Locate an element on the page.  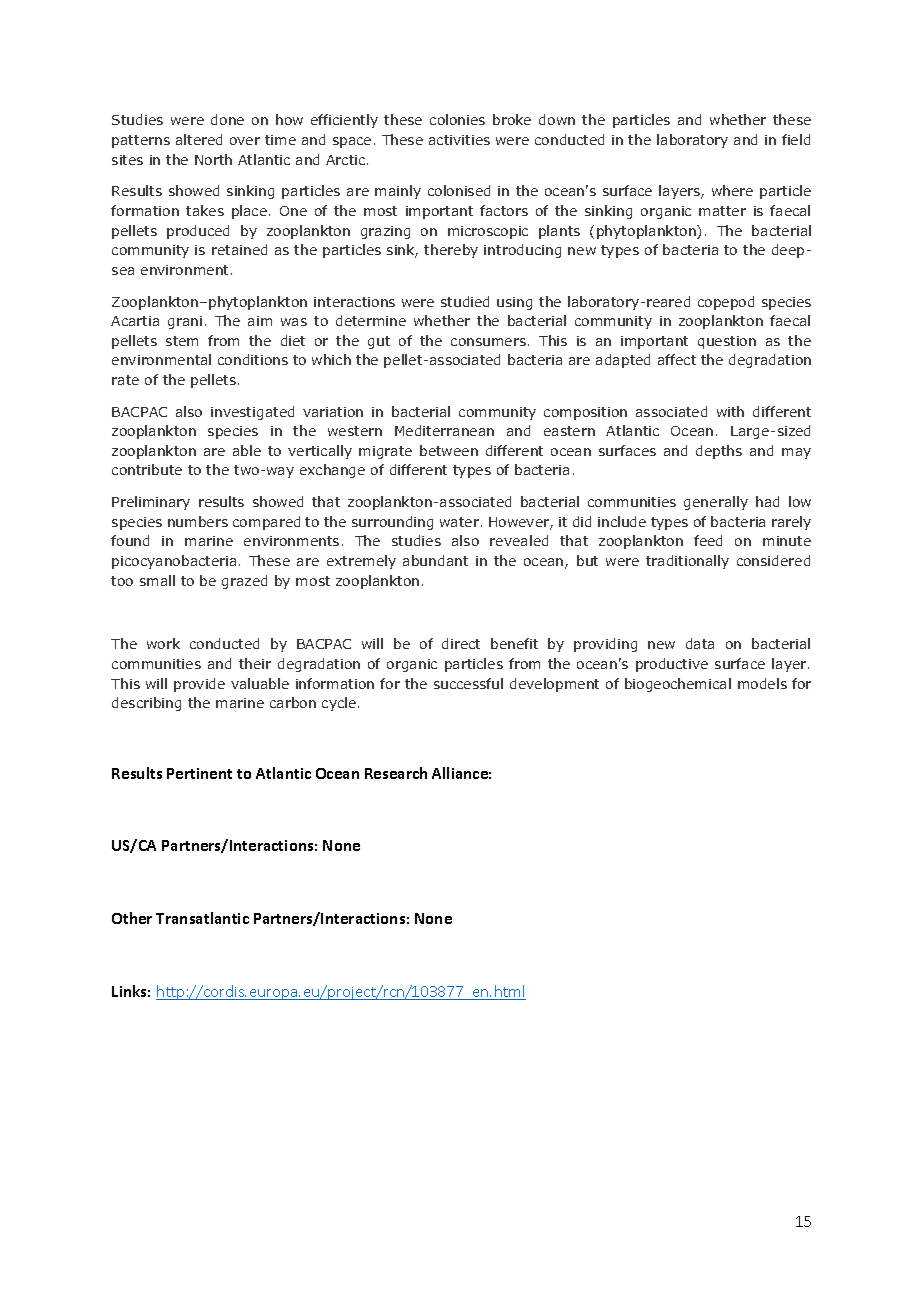
traditionally is located at coordinates (687, 562).
